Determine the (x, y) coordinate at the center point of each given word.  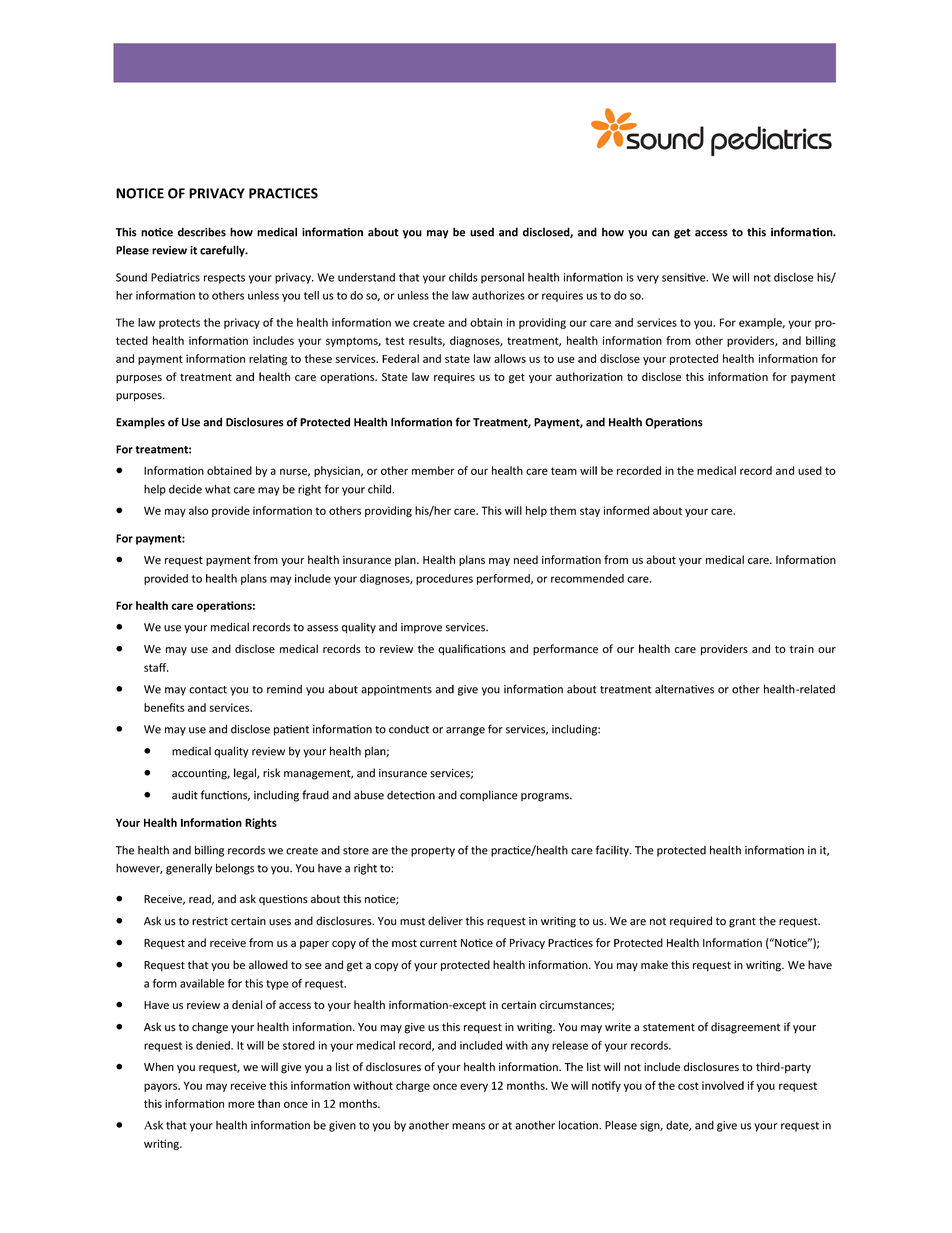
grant (742, 922)
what (217, 489)
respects (224, 279)
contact (208, 690)
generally (189, 869)
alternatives (684, 689)
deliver (445, 921)
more (241, 1104)
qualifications (472, 649)
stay (590, 512)
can (661, 233)
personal (502, 278)
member (433, 470)
